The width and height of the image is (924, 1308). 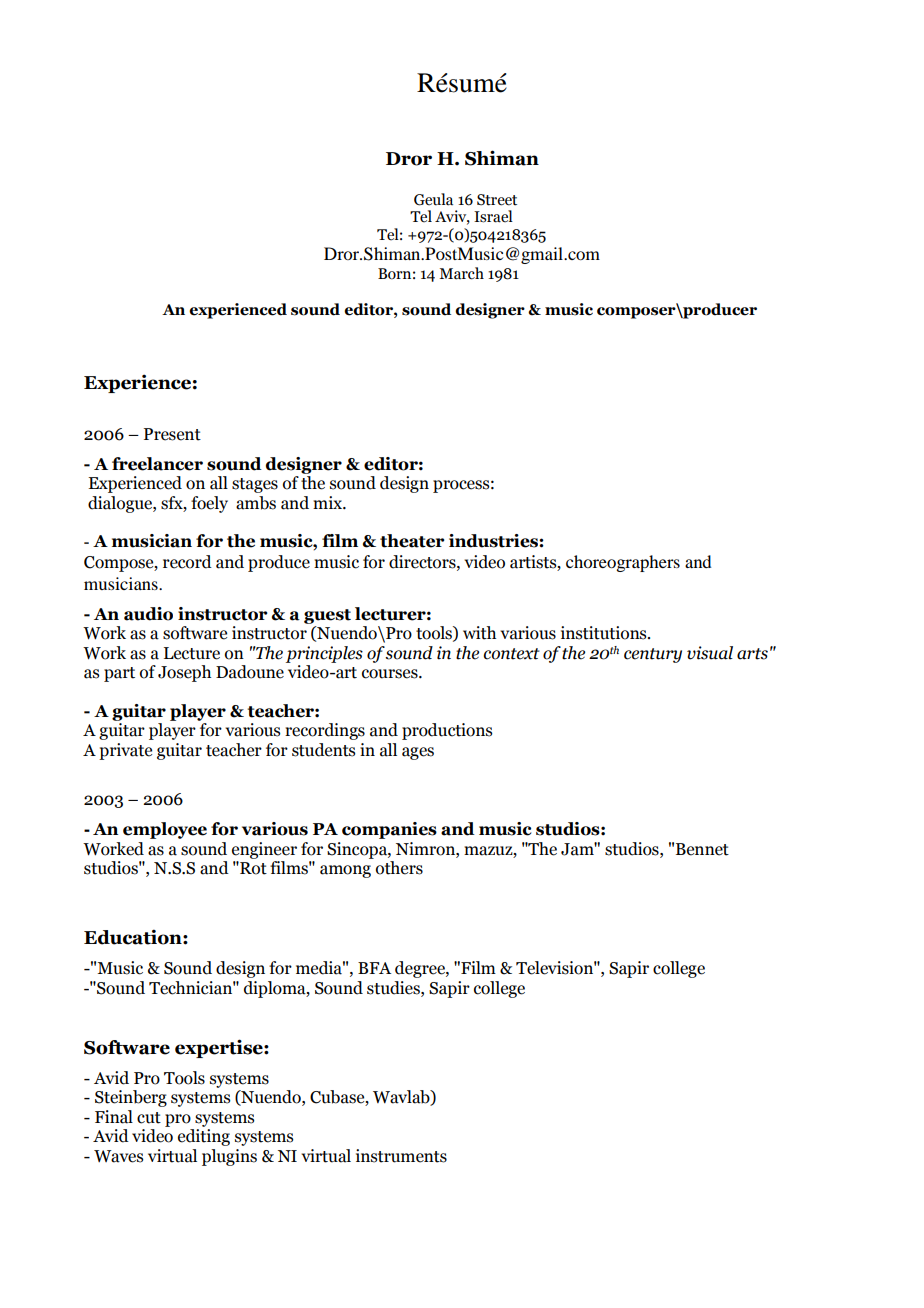 What do you see at coordinates (264, 850) in the image?
I see `engineer` at bounding box center [264, 850].
